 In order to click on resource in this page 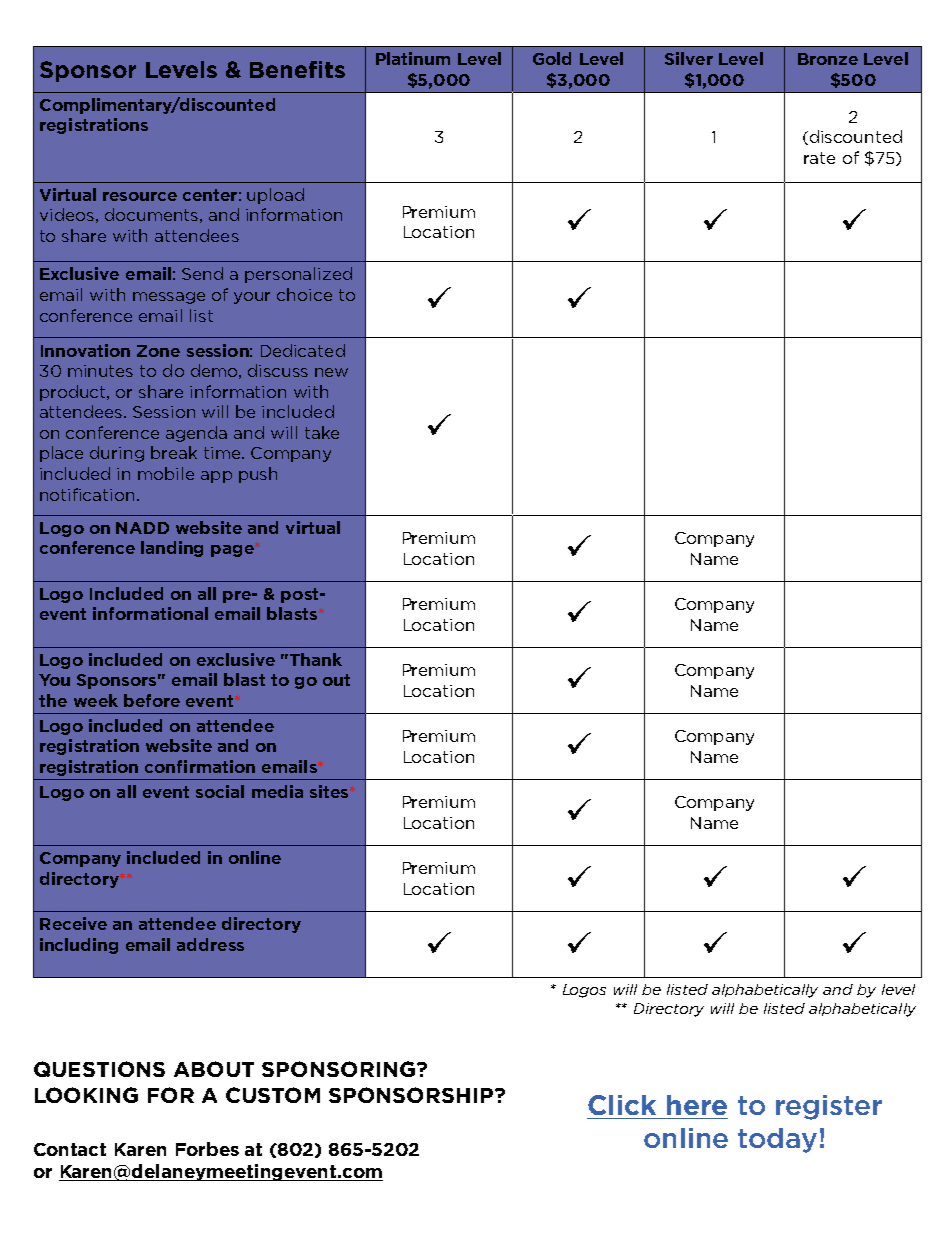, I will do `click(140, 196)`.
